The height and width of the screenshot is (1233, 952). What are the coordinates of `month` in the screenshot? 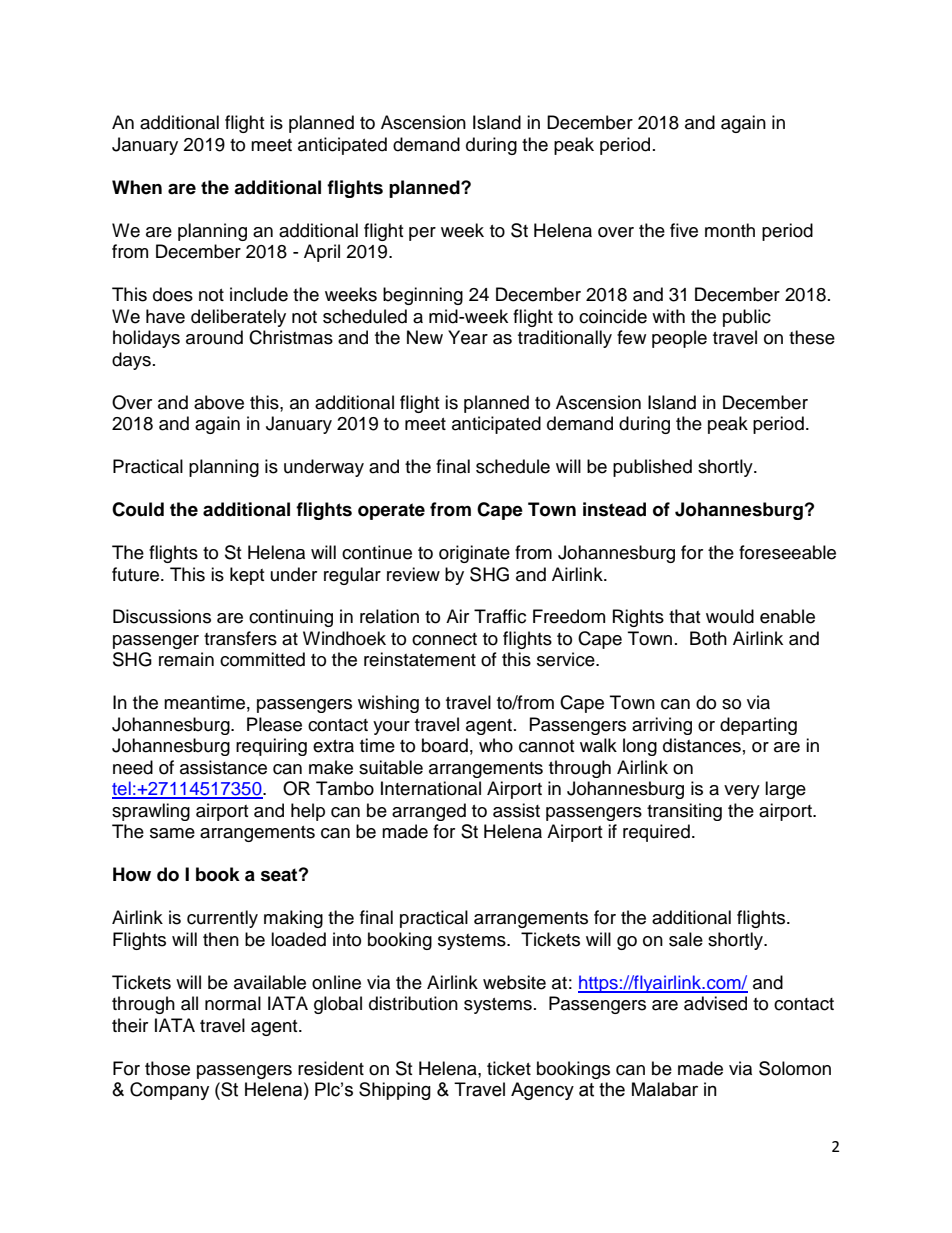 It's located at (730, 230).
